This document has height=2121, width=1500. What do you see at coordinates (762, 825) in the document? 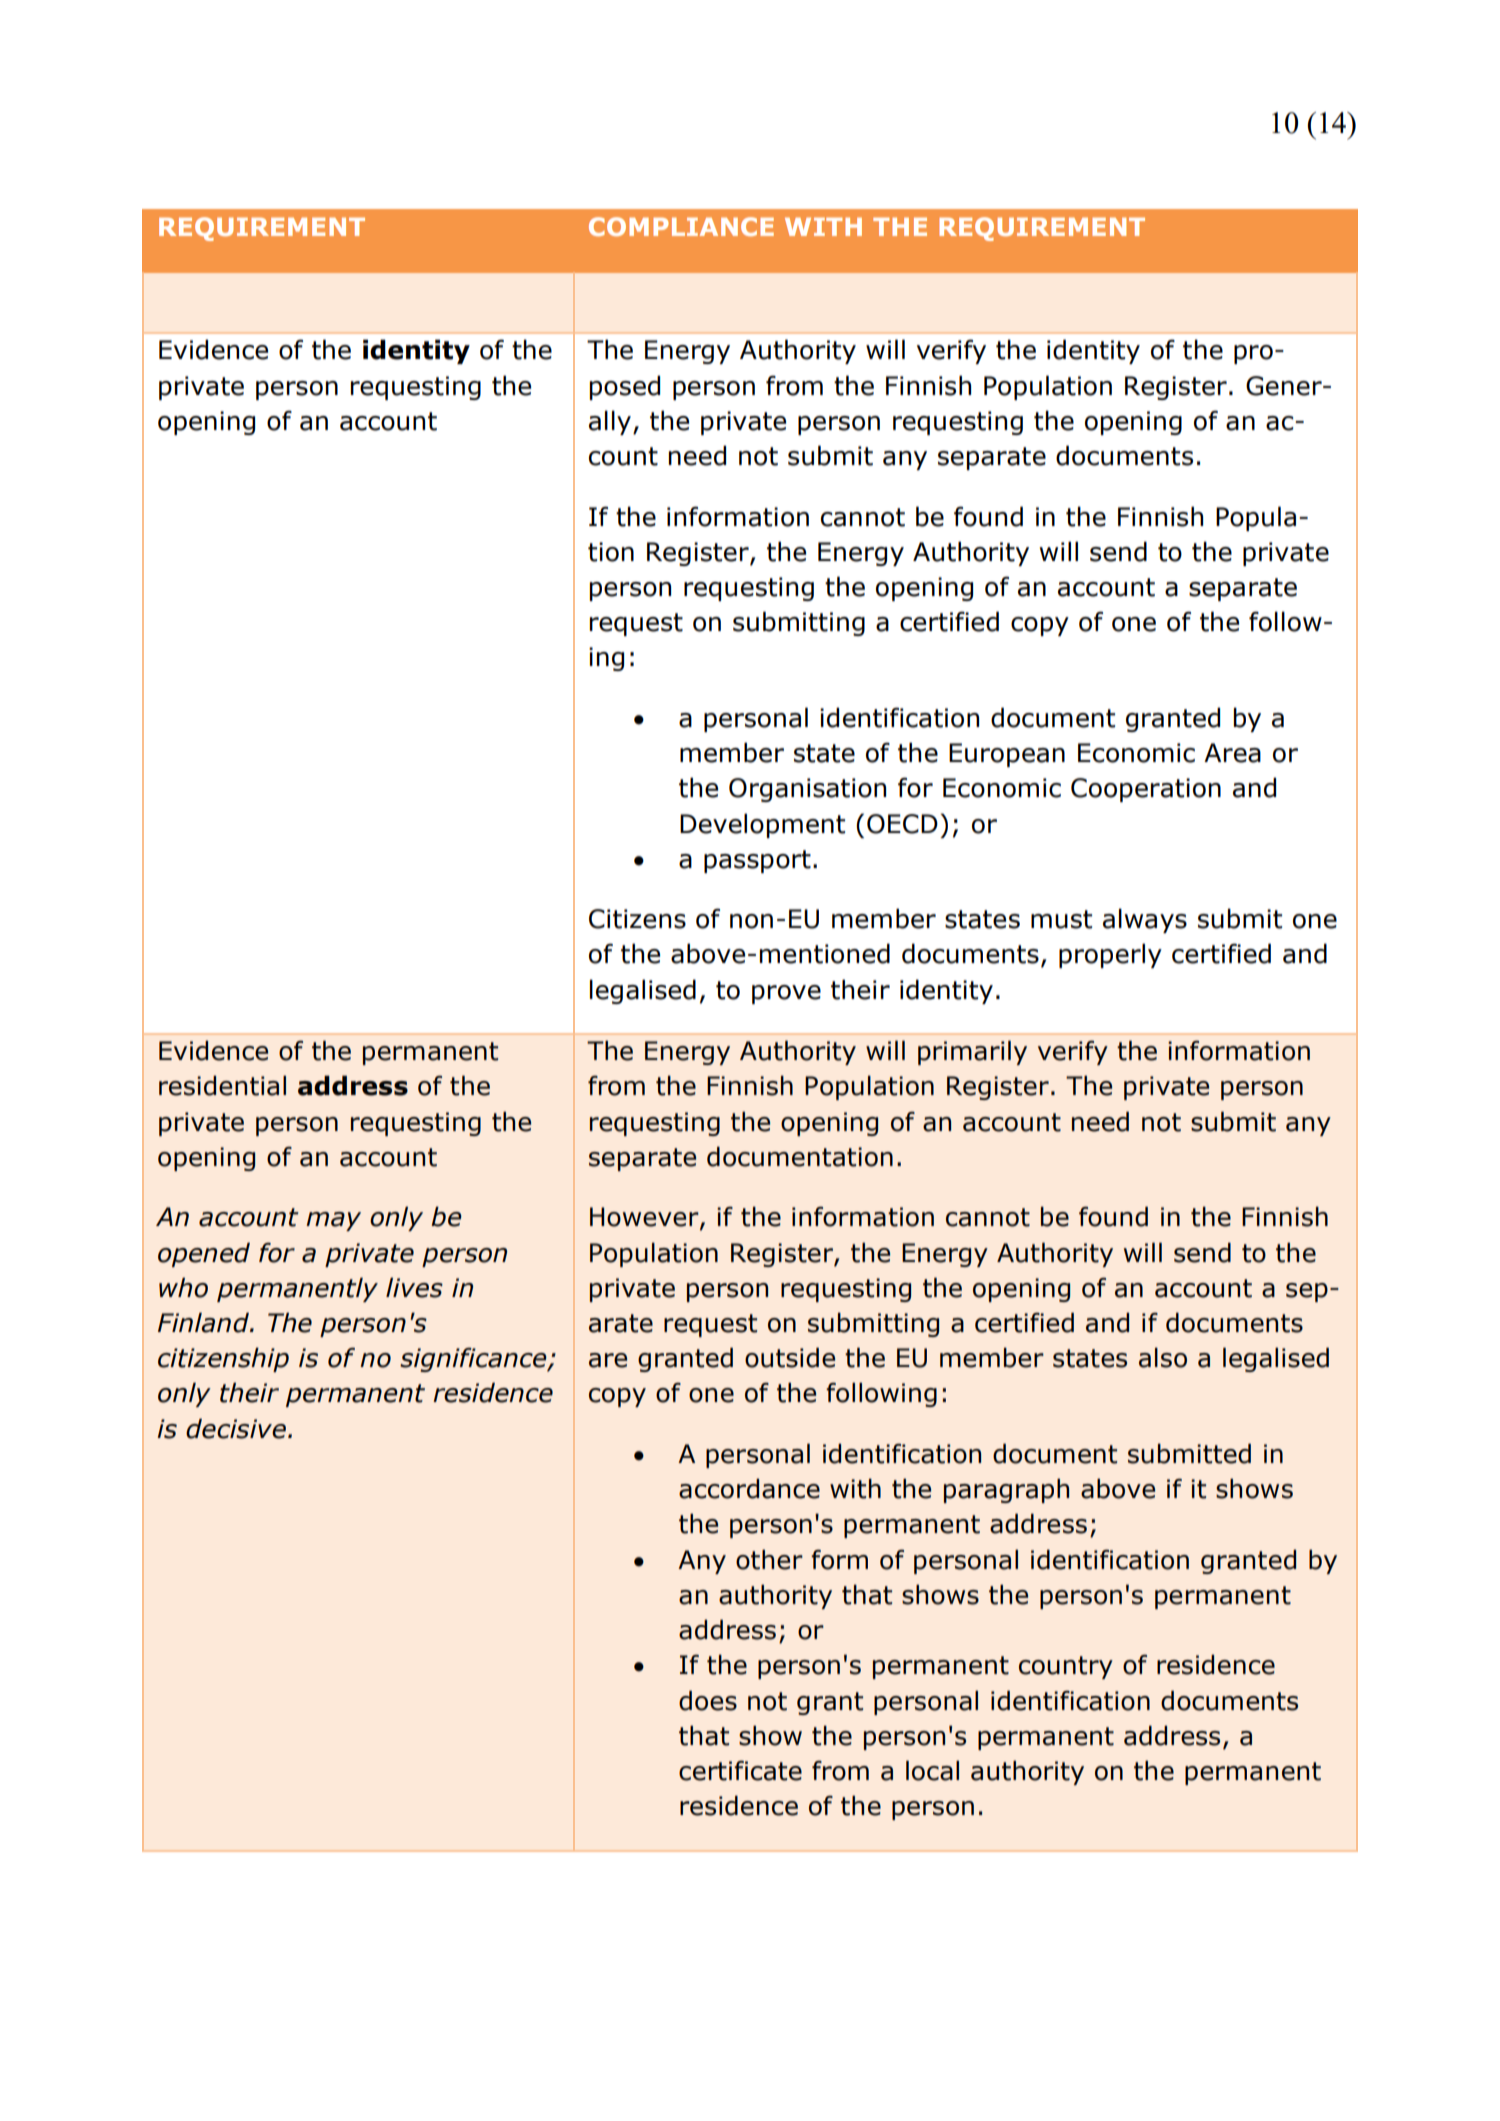
I see `Development` at bounding box center [762, 825].
